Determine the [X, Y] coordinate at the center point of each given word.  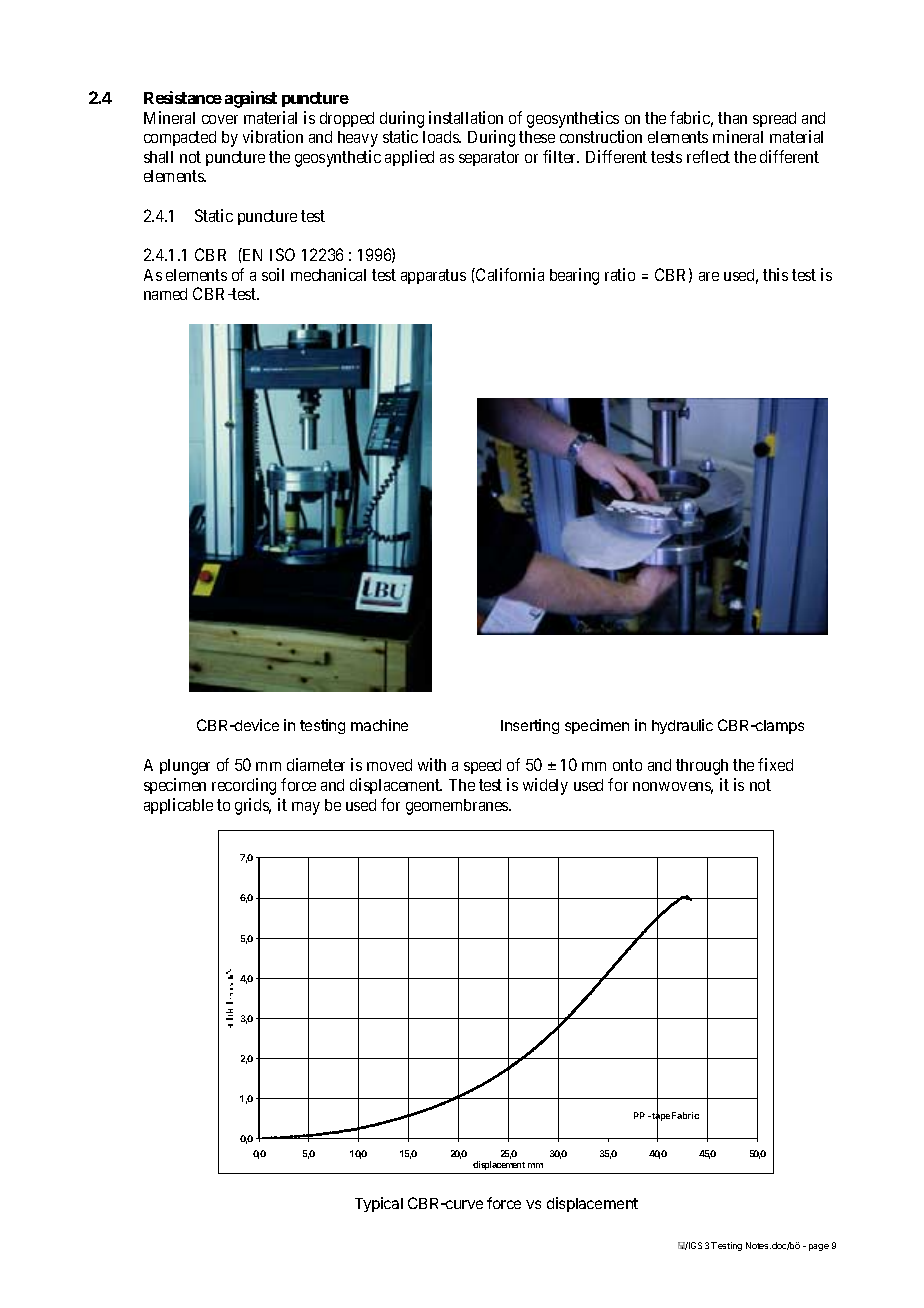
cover [220, 119]
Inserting [530, 726]
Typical [379, 1204]
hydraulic [682, 726]
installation [466, 117]
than [732, 118]
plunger [185, 767]
